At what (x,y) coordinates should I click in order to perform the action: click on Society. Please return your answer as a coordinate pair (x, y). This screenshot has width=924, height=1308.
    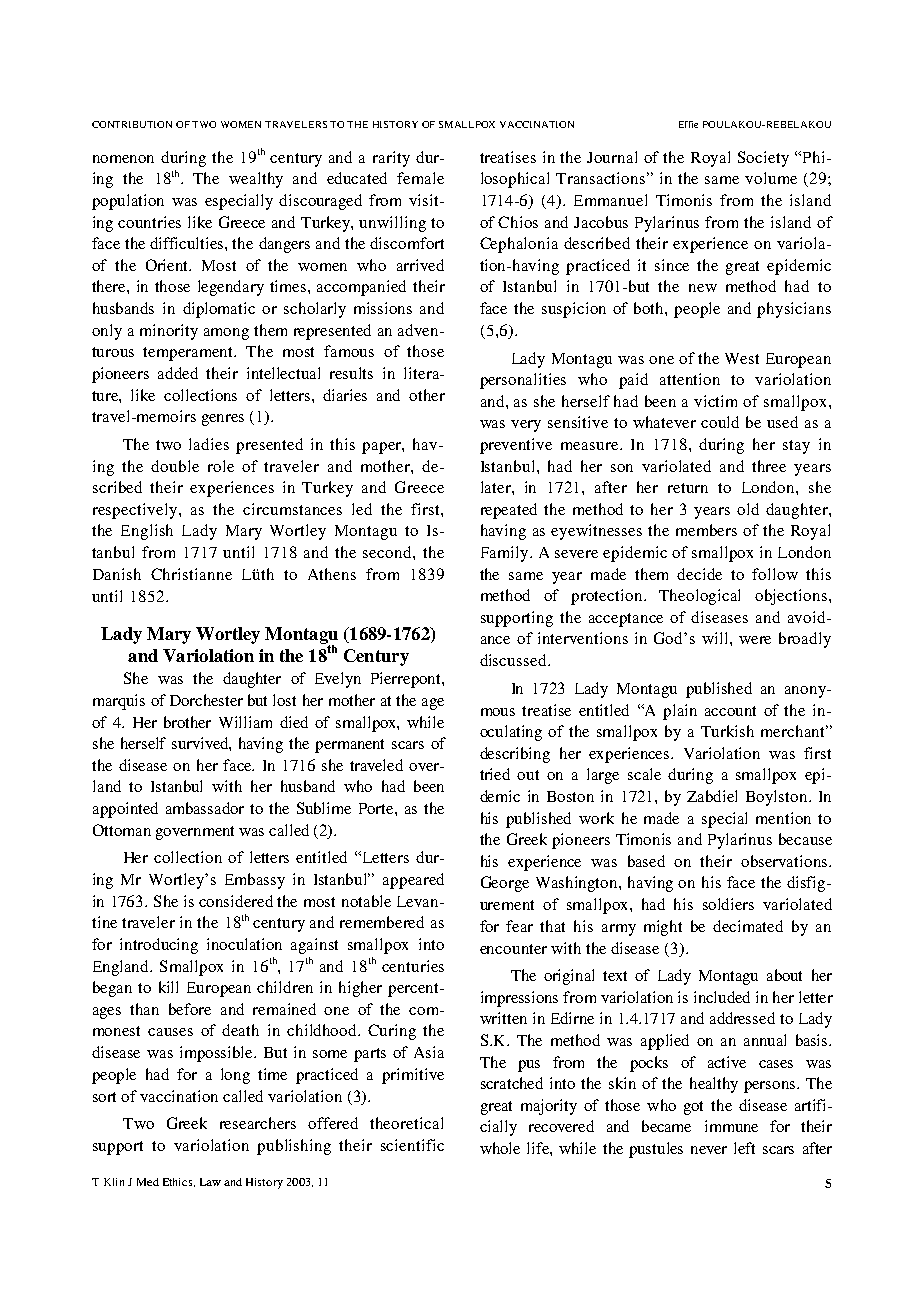
    Looking at the image, I should click on (763, 159).
